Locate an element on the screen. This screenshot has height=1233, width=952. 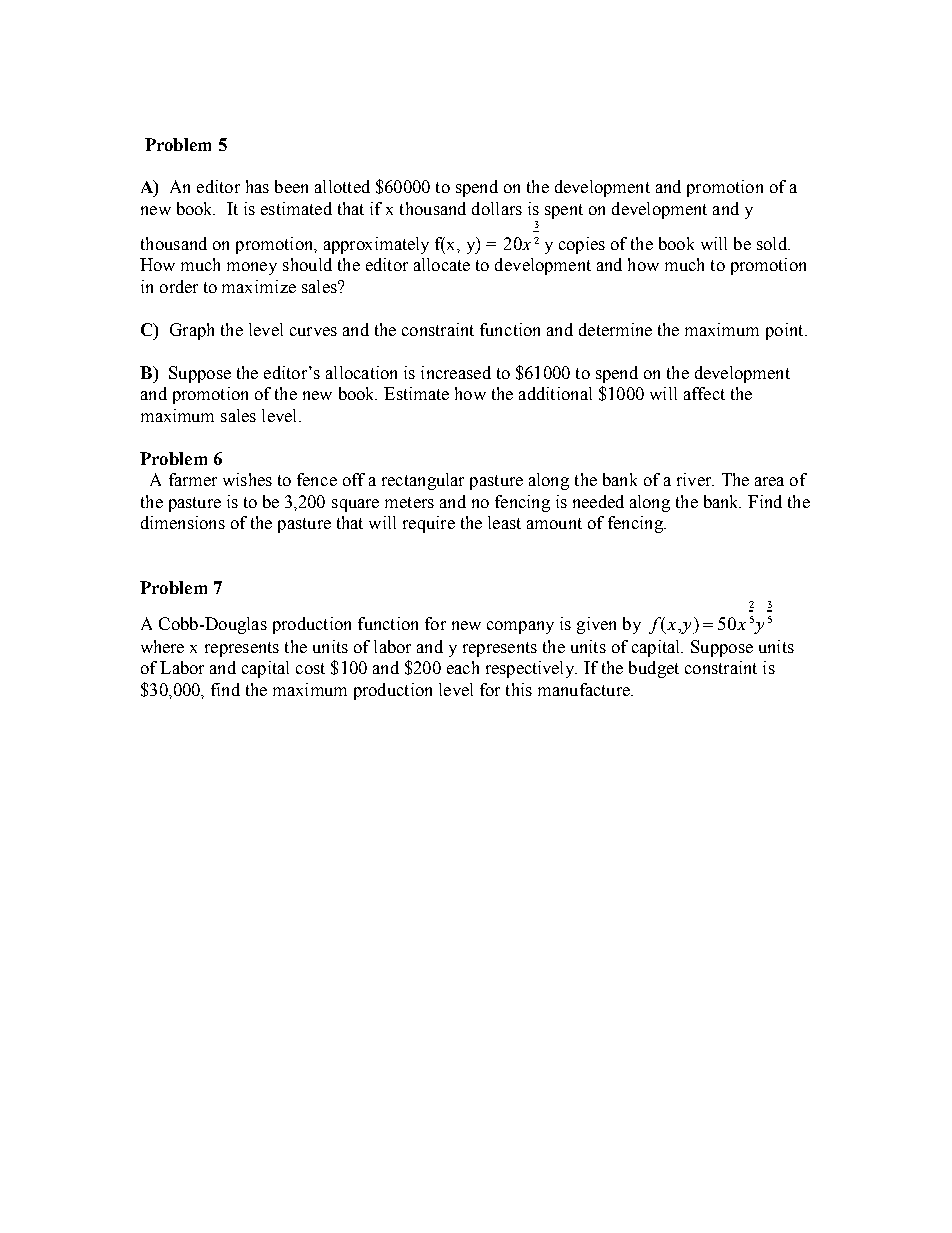
dollars is located at coordinates (497, 208).
